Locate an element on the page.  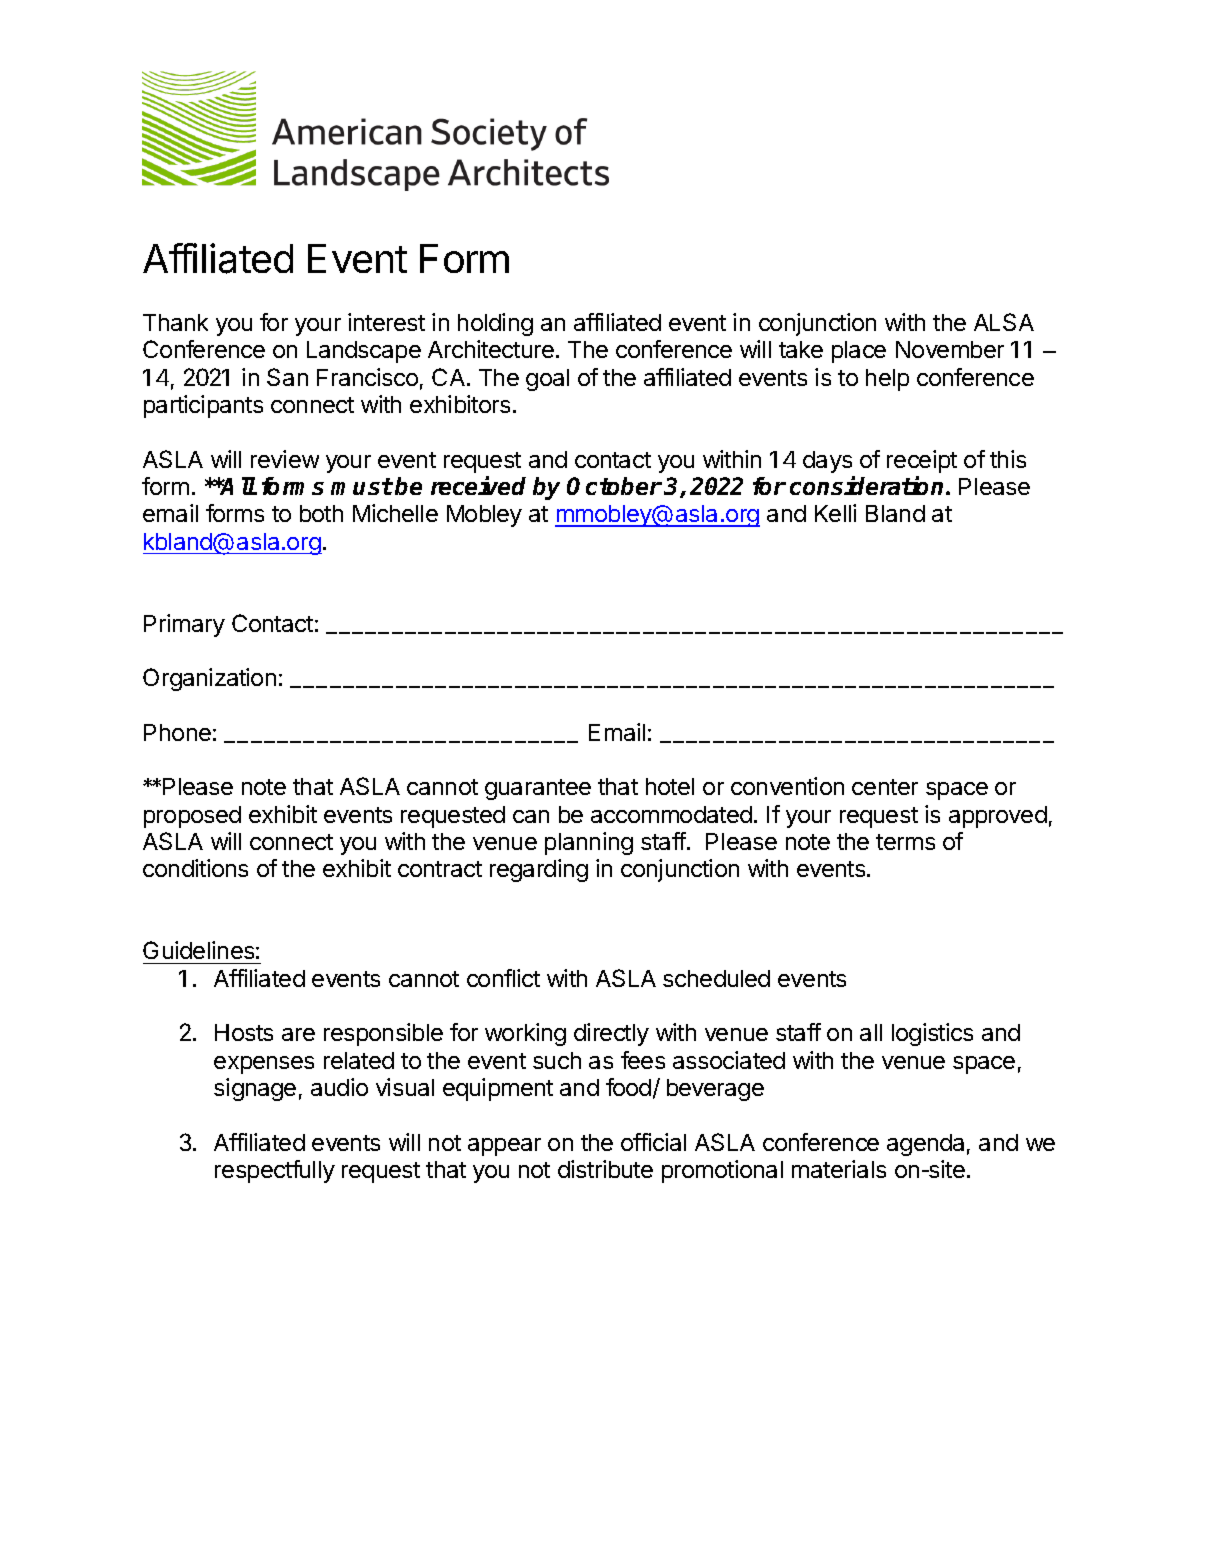
San is located at coordinates (287, 377).
